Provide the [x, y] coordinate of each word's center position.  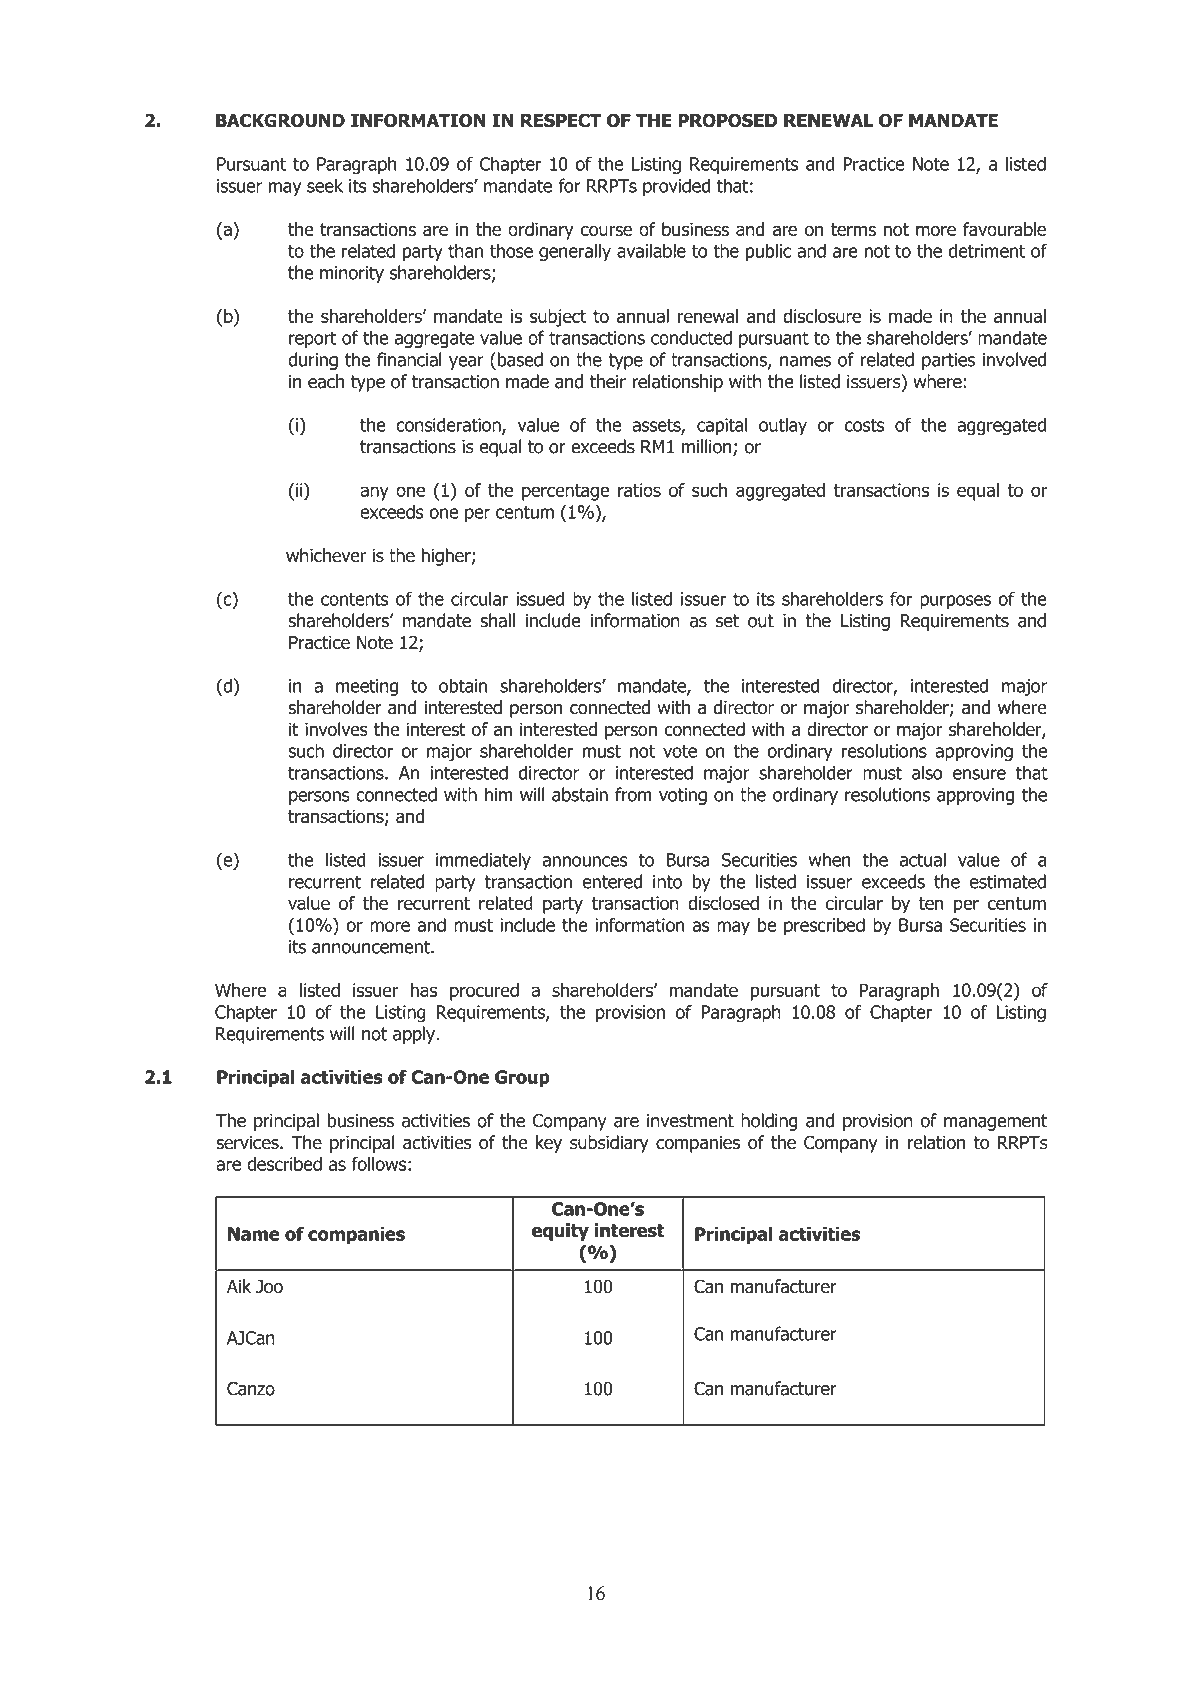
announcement [372, 947]
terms [853, 229]
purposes [955, 602]
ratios [639, 490]
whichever [326, 555]
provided [676, 187]
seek [325, 185]
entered [612, 881]
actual [923, 859]
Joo [269, 1287]
